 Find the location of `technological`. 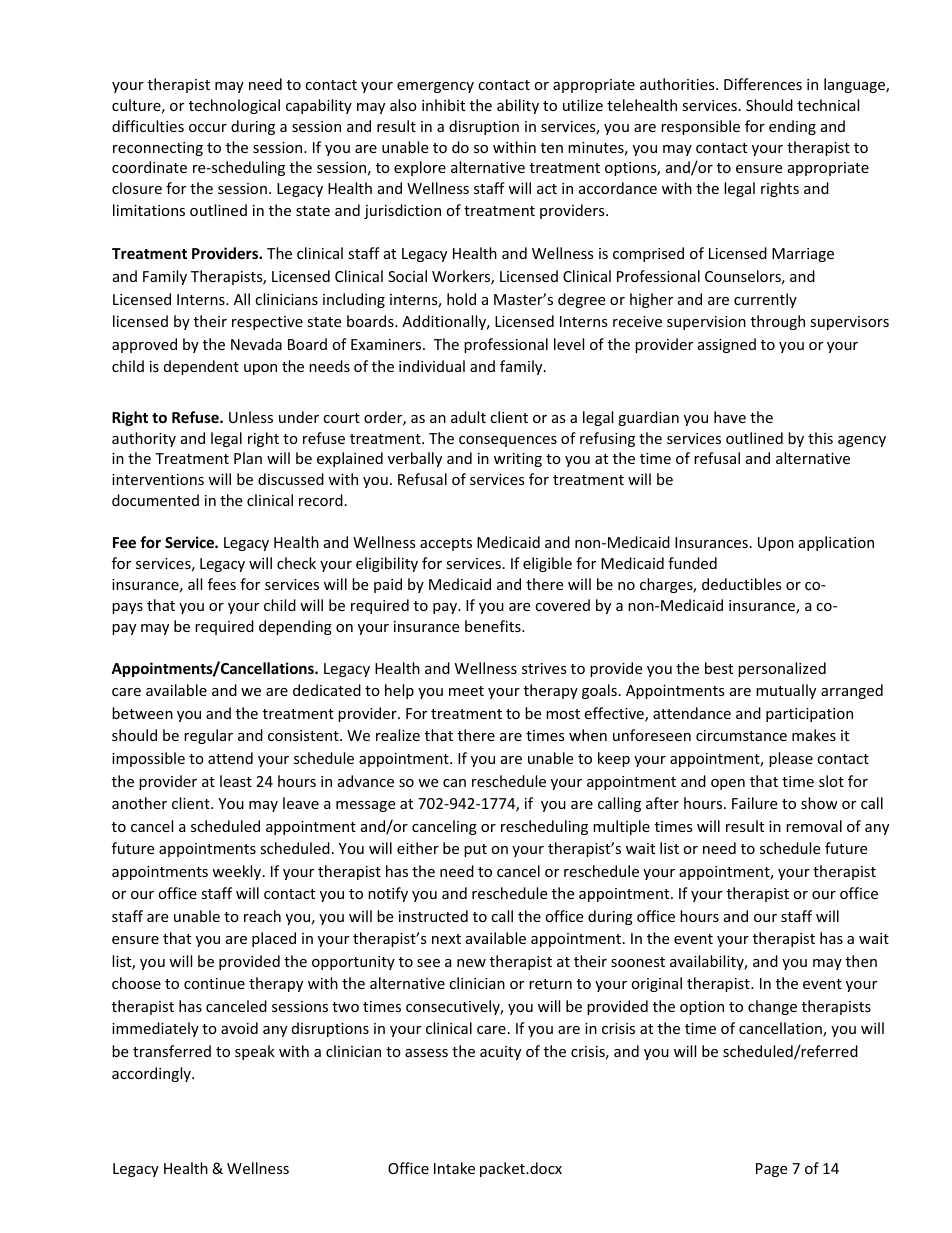

technological is located at coordinates (234, 106).
